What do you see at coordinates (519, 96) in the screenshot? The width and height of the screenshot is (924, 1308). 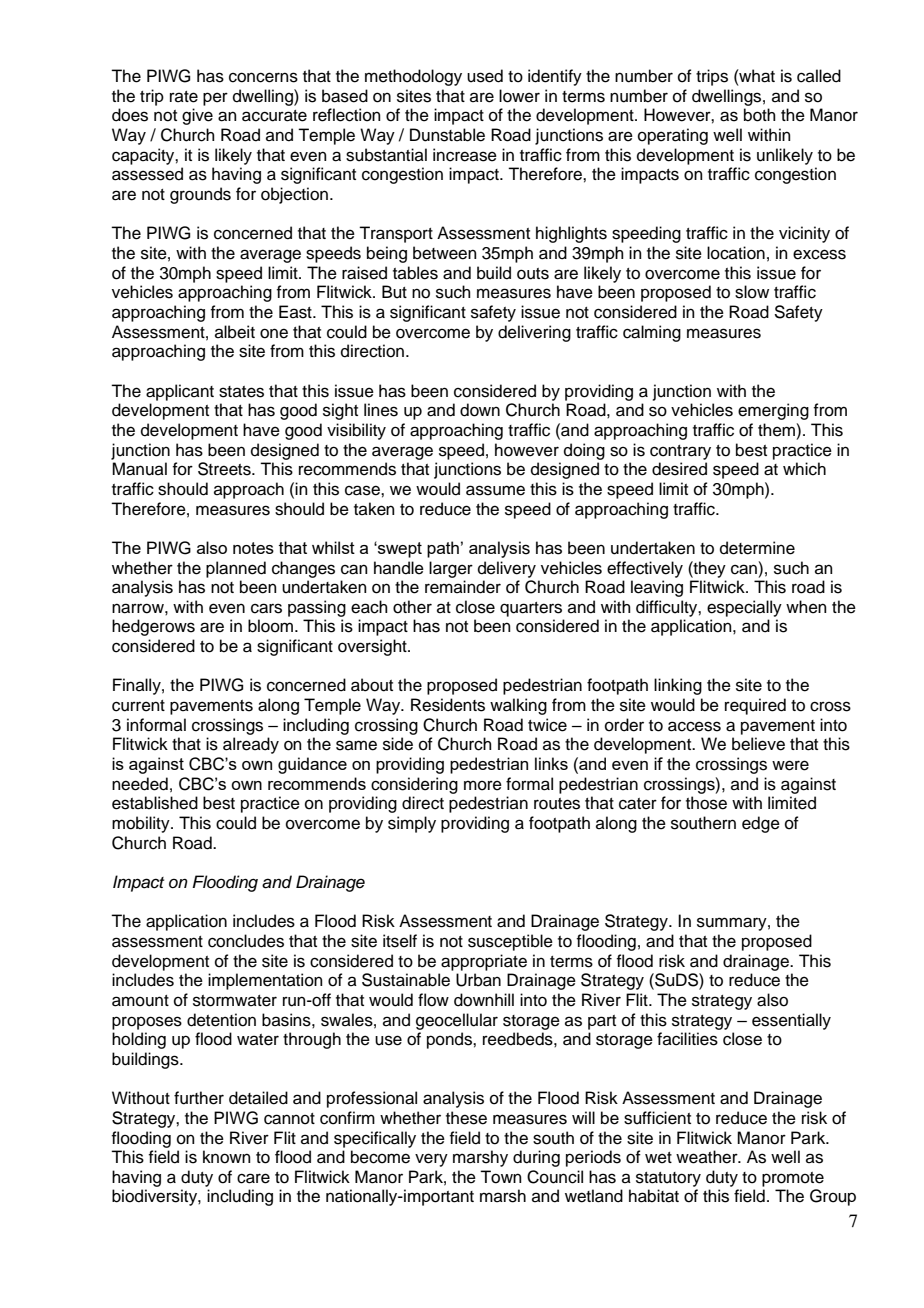 I see `lower` at bounding box center [519, 96].
